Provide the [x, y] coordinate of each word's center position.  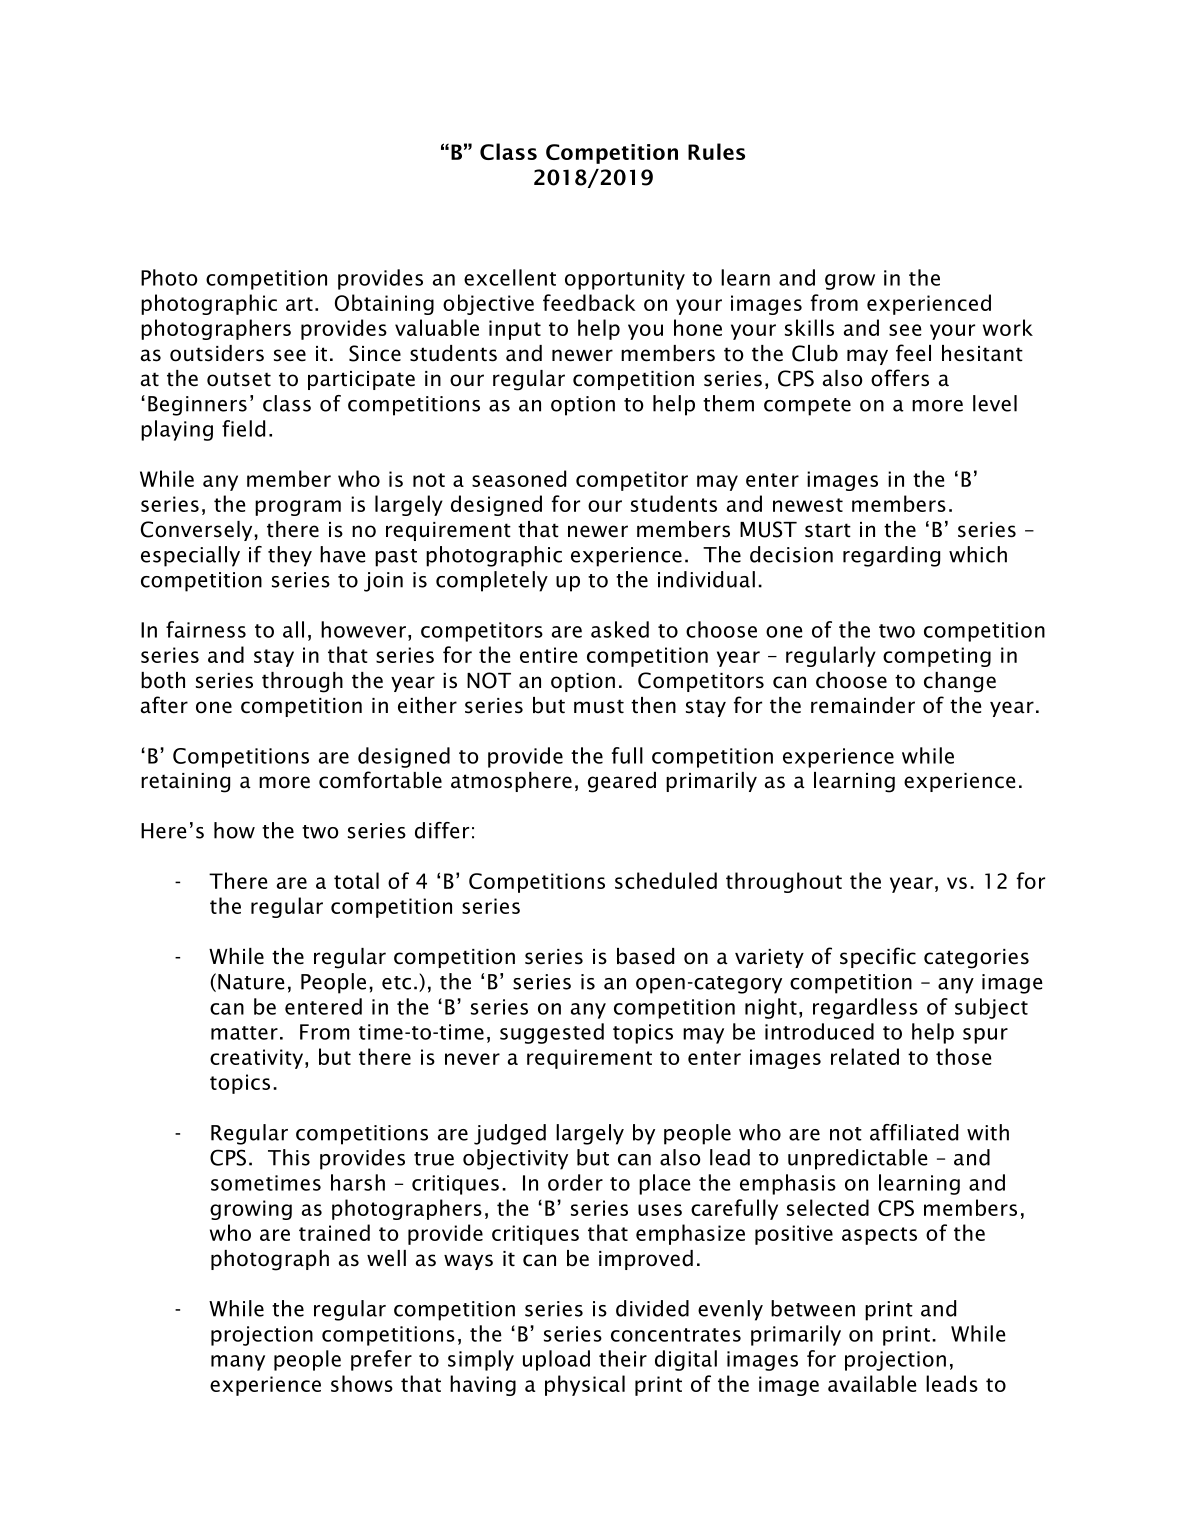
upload [556, 1360]
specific [878, 957]
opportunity [625, 280]
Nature [251, 982]
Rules [716, 151]
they [290, 556]
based [645, 956]
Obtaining [384, 304]
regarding [891, 556]
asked [620, 629]
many [238, 1363]
